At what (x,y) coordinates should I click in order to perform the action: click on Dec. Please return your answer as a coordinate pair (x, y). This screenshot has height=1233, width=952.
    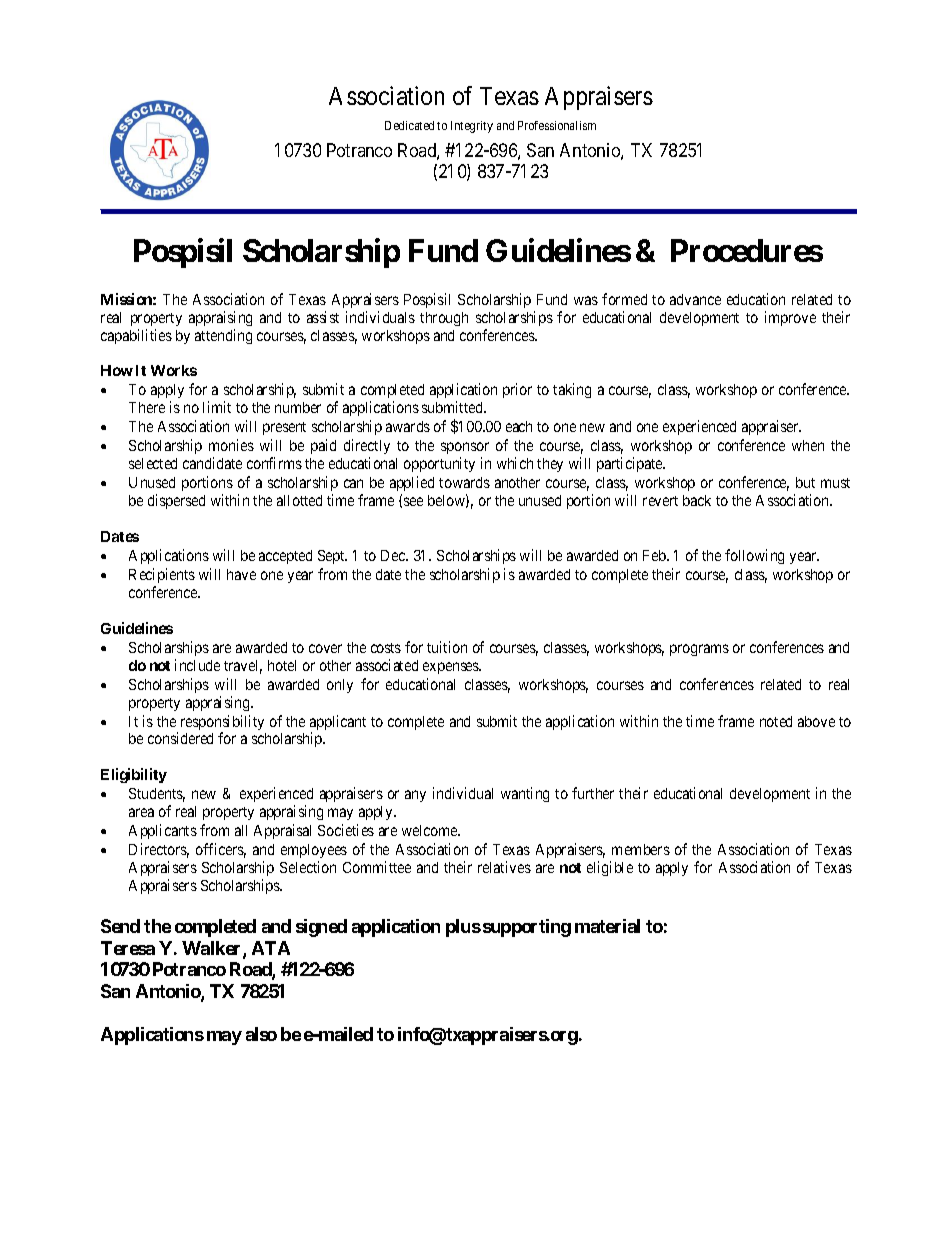
    Looking at the image, I should click on (394, 555).
